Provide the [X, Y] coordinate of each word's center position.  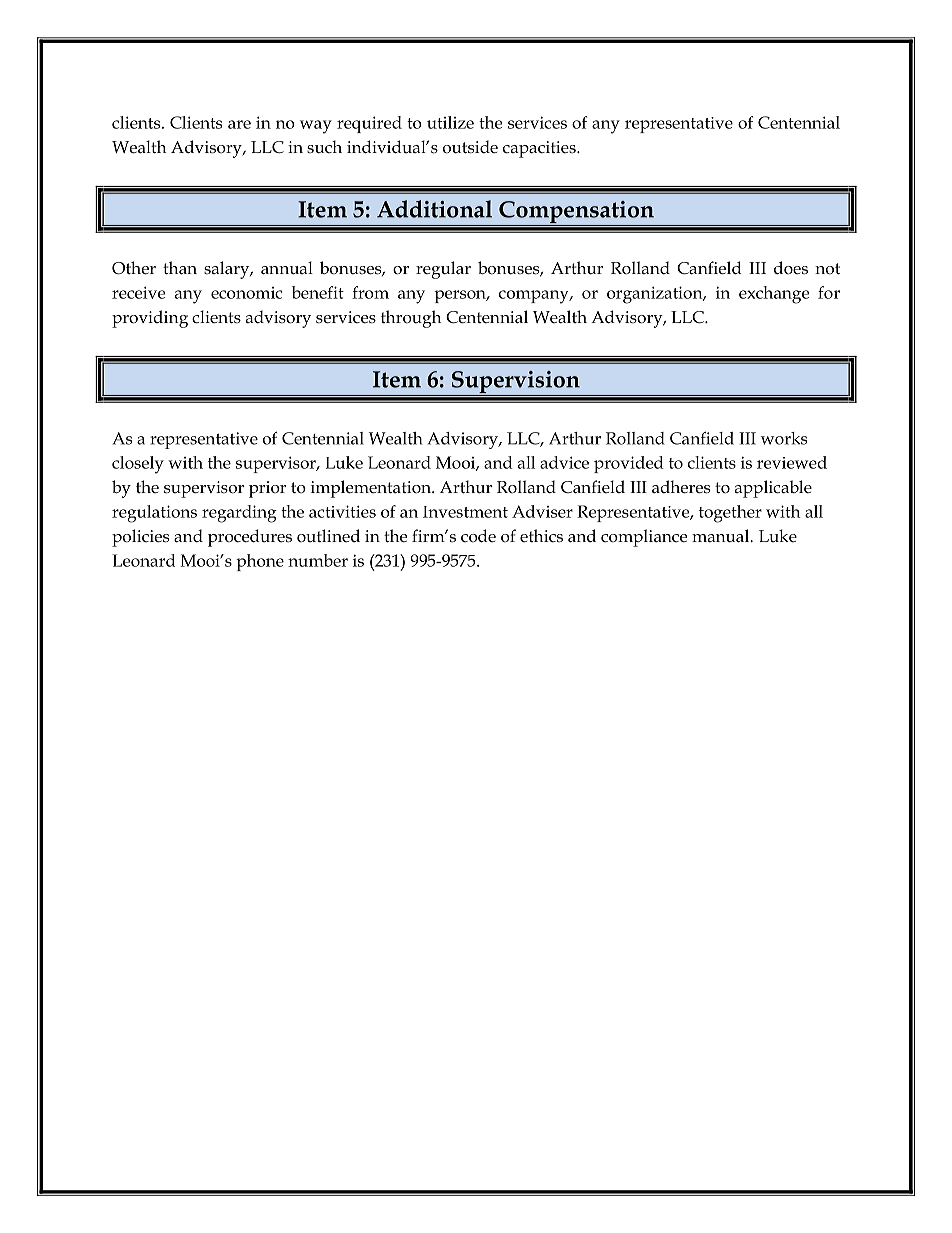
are [239, 124]
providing [150, 319]
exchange [774, 295]
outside [470, 147]
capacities [540, 149]
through [411, 319]
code [478, 536]
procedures [250, 538]
